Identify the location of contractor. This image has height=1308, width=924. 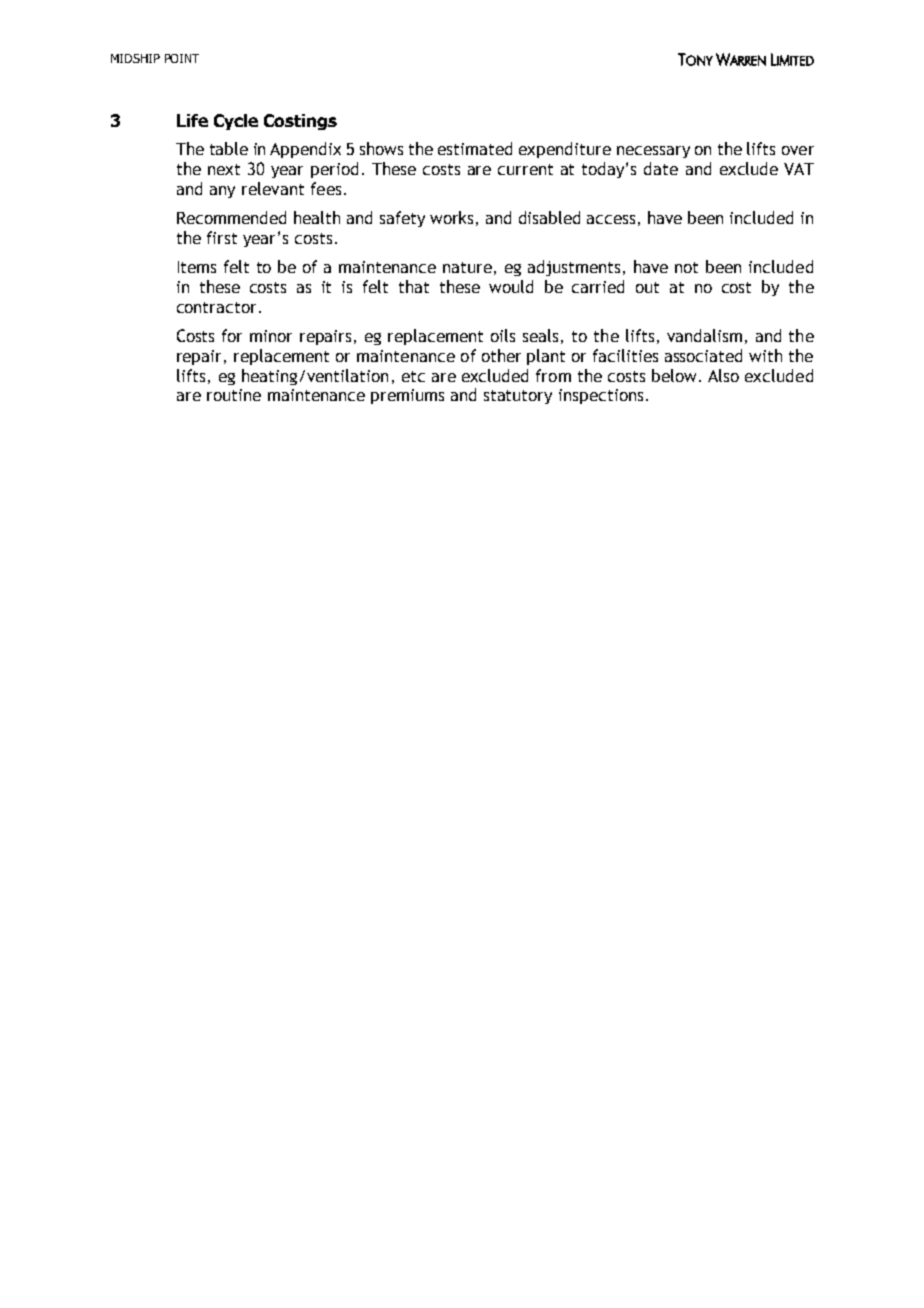
(216, 307).
